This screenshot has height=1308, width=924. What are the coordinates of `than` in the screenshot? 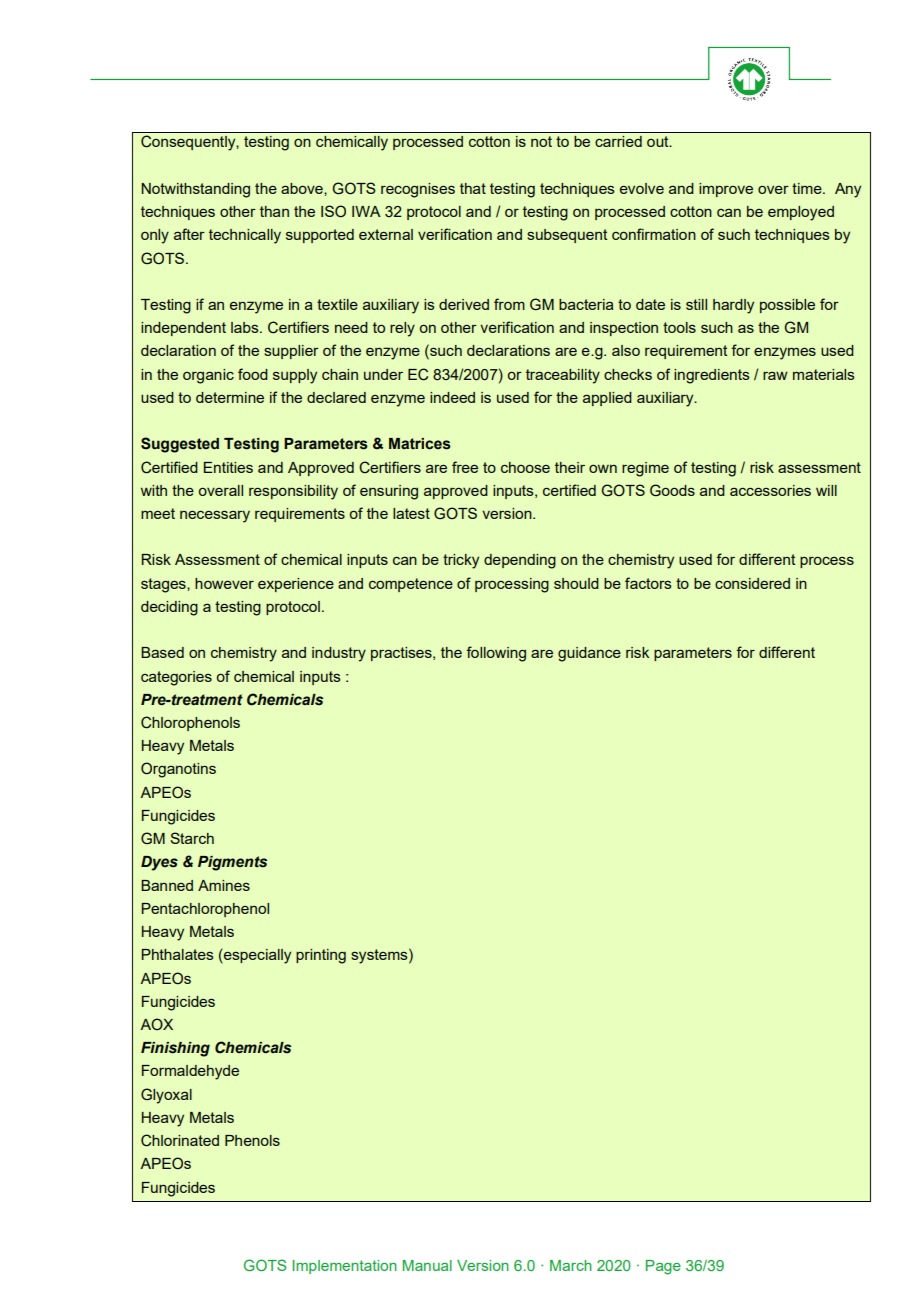 It's located at (274, 211).
